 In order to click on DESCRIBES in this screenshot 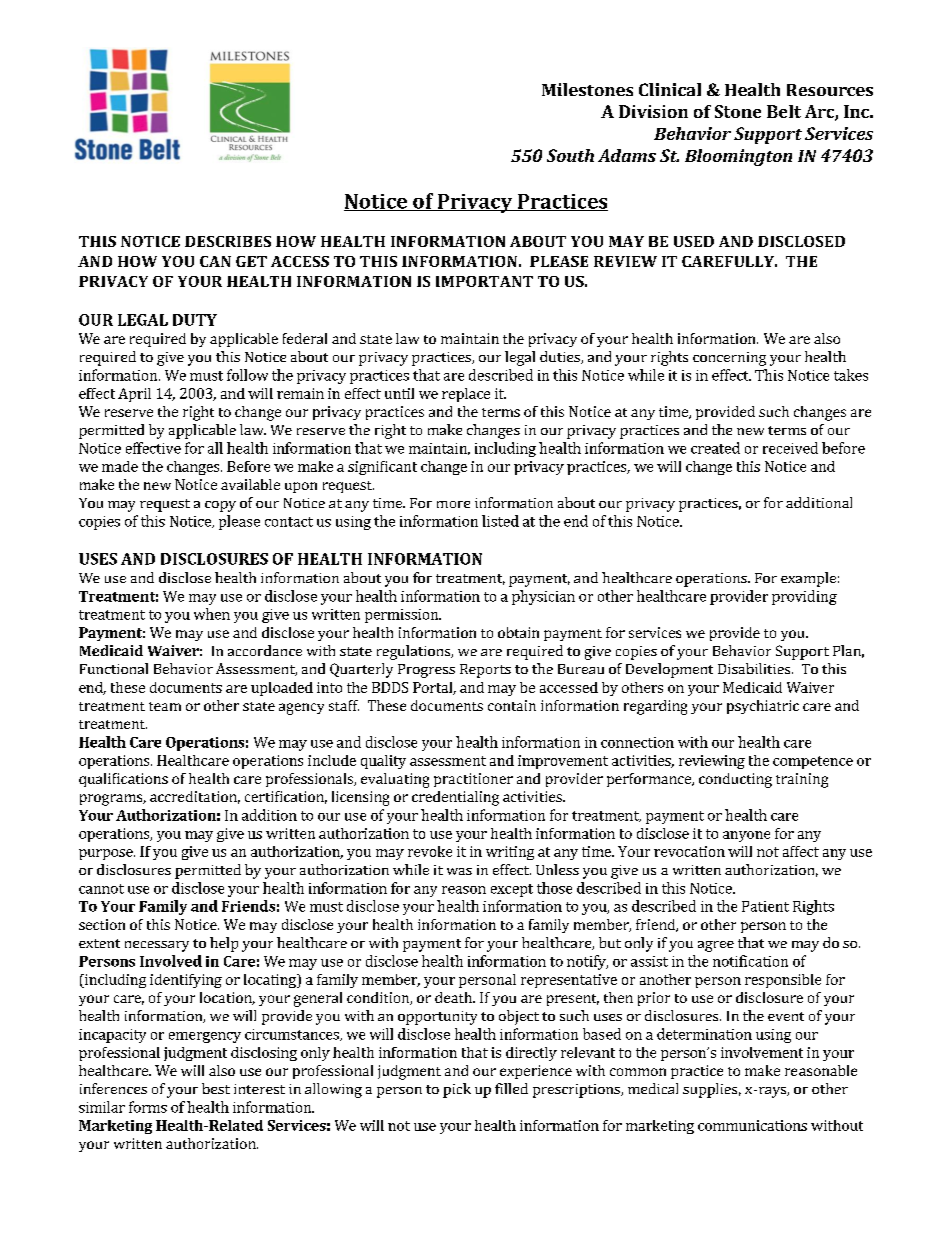, I will do `click(228, 241)`.
